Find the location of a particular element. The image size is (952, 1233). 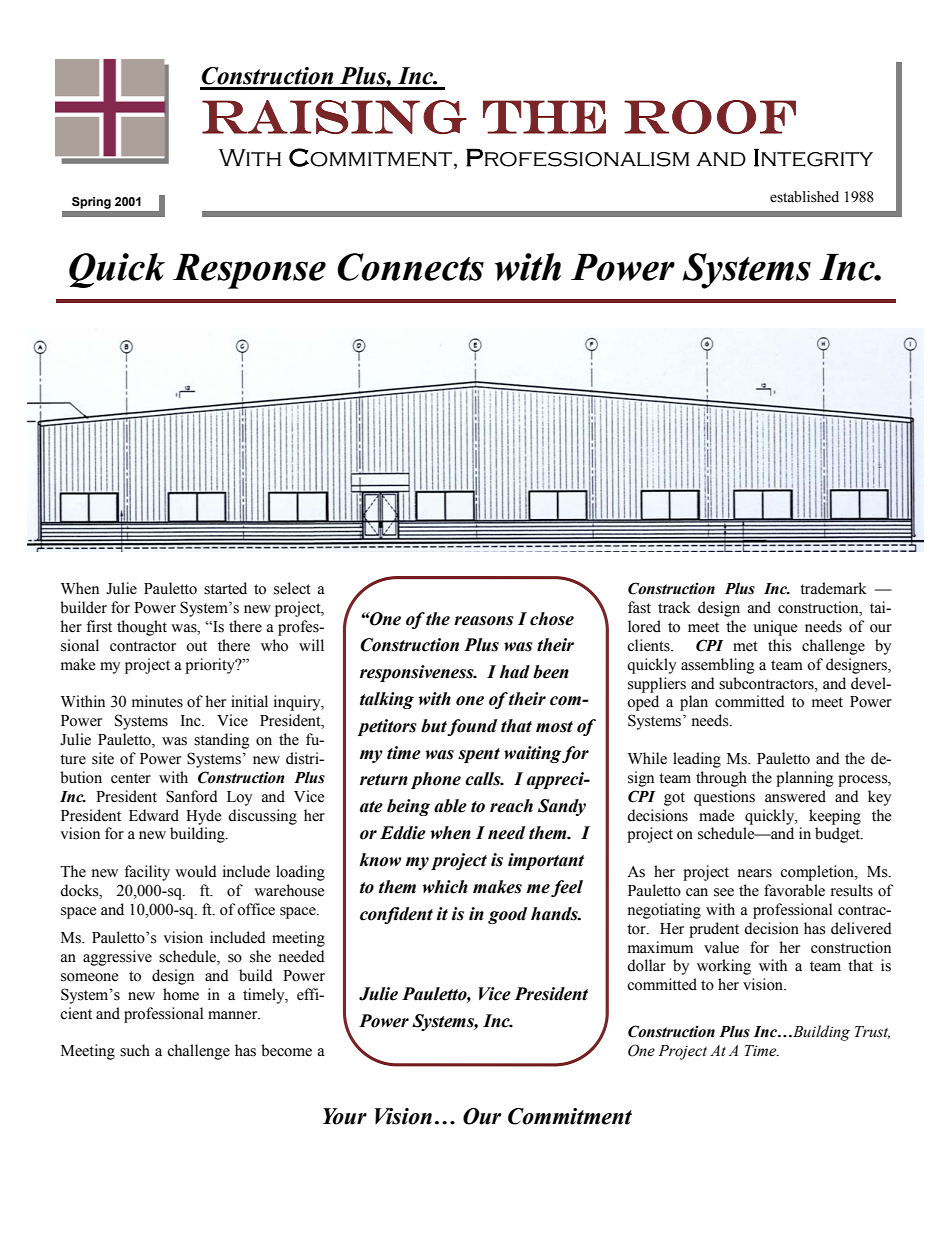

Integrity is located at coordinates (813, 157).
